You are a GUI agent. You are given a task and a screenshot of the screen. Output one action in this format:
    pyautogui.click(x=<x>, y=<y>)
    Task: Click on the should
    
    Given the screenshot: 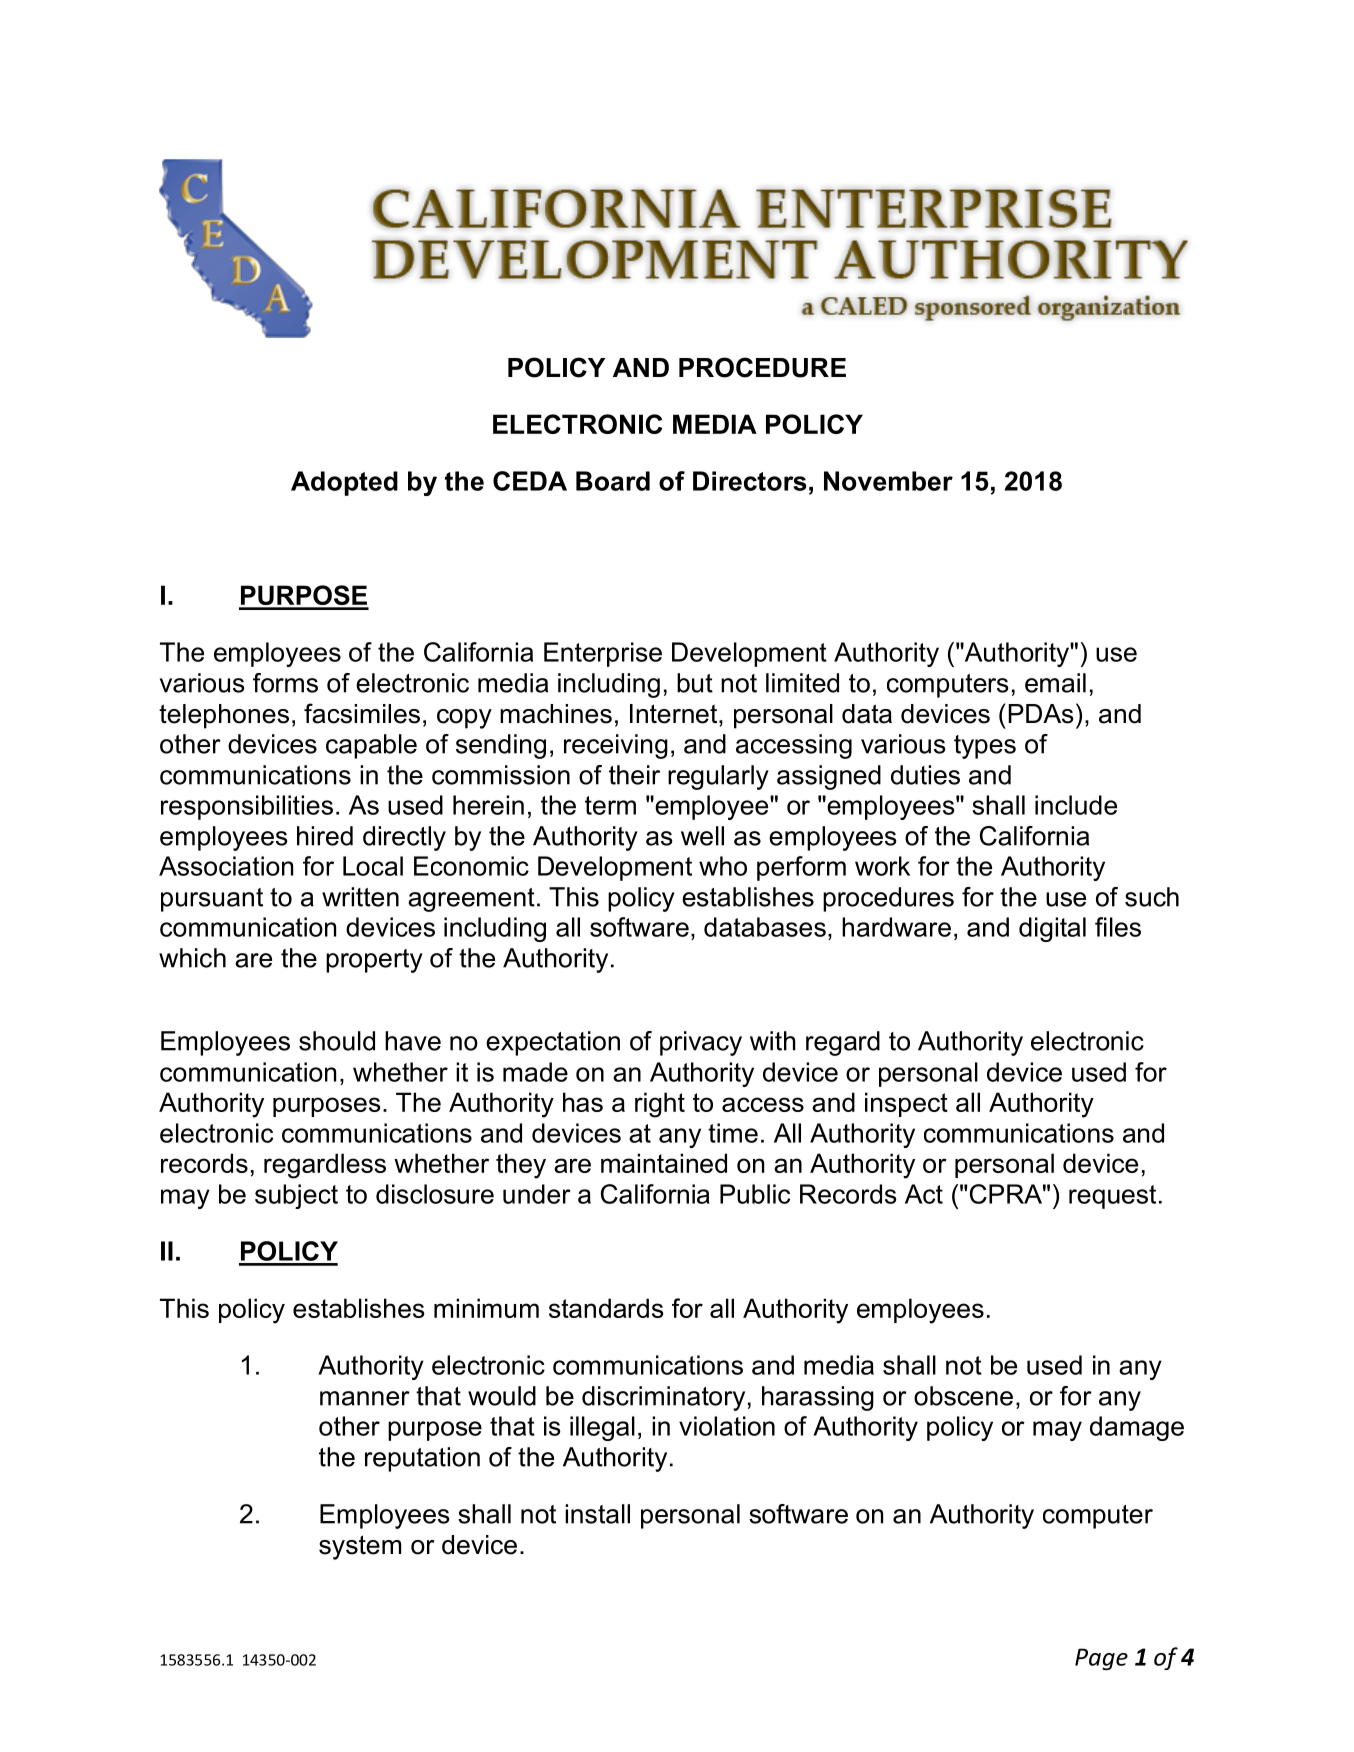 What is the action you would take?
    pyautogui.click(x=337, y=1041)
